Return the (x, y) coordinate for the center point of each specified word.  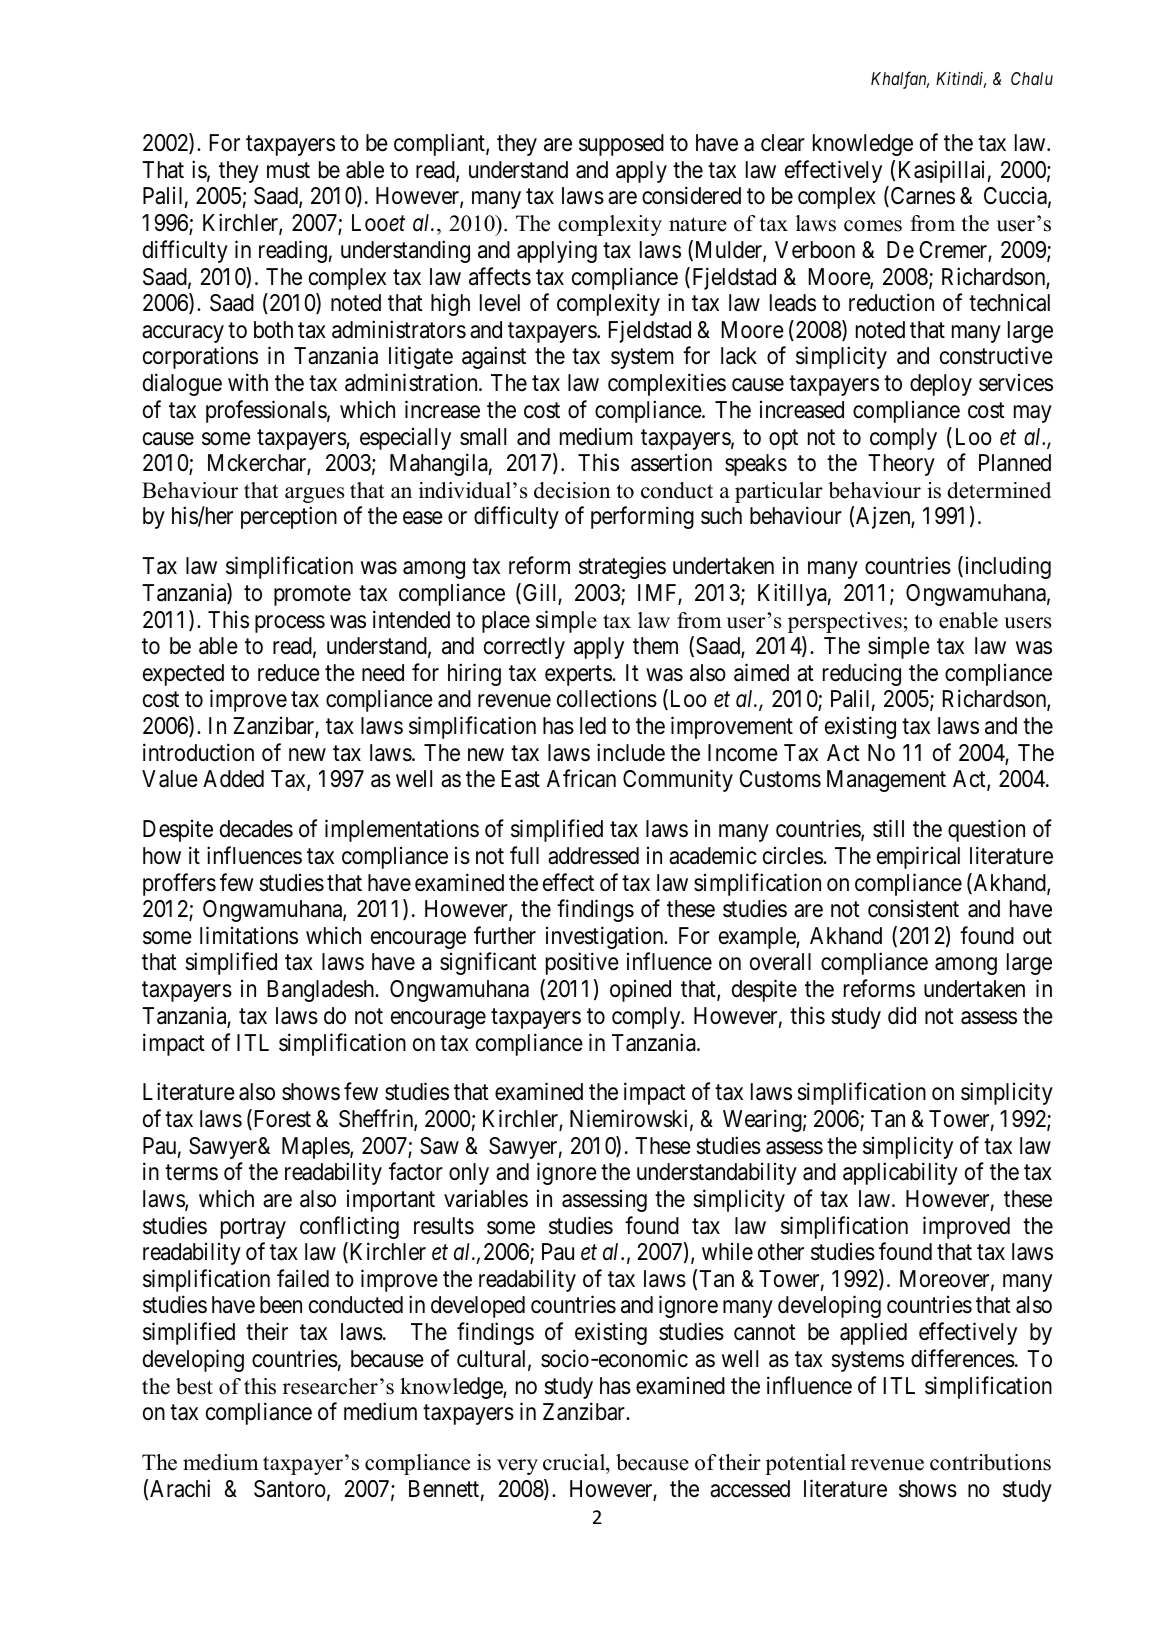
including (1006, 568)
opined (640, 991)
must (288, 171)
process (290, 624)
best (194, 1386)
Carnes (921, 197)
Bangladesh (322, 991)
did (902, 1015)
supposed (621, 145)
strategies (622, 568)
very (517, 1467)
